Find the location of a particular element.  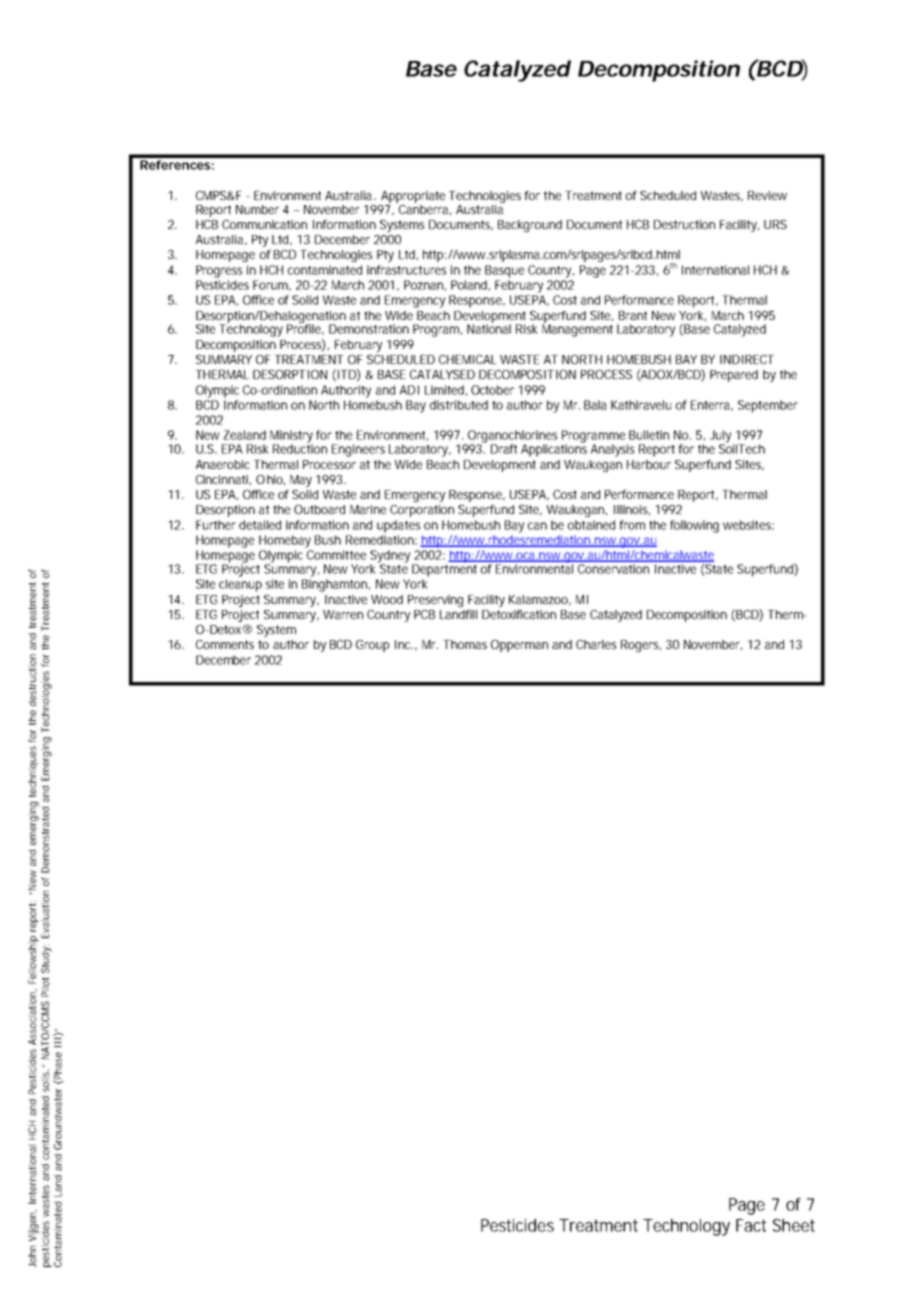

Fact is located at coordinates (751, 1225).
